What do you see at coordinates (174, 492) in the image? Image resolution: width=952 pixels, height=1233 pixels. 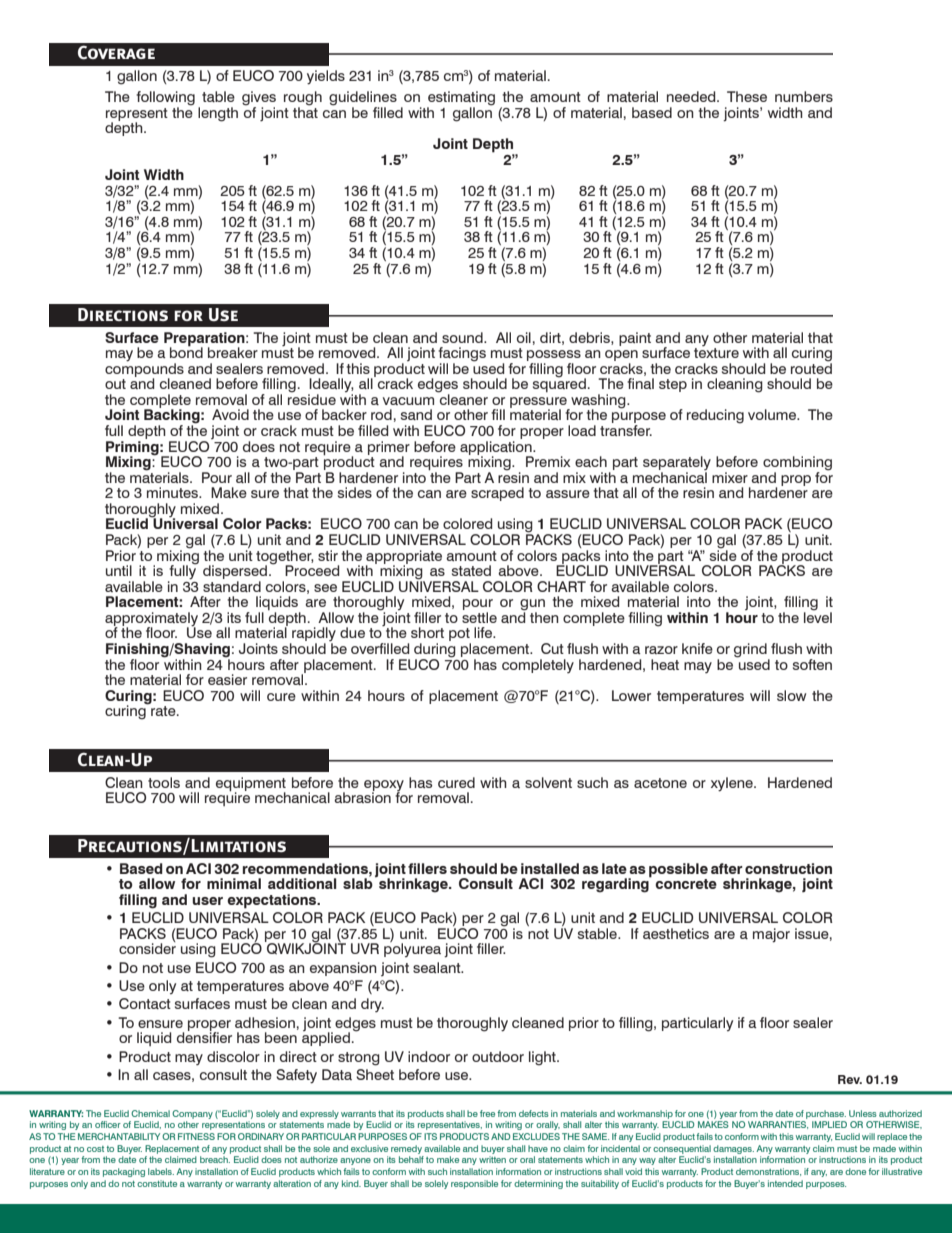 I see `minutes` at bounding box center [174, 492].
